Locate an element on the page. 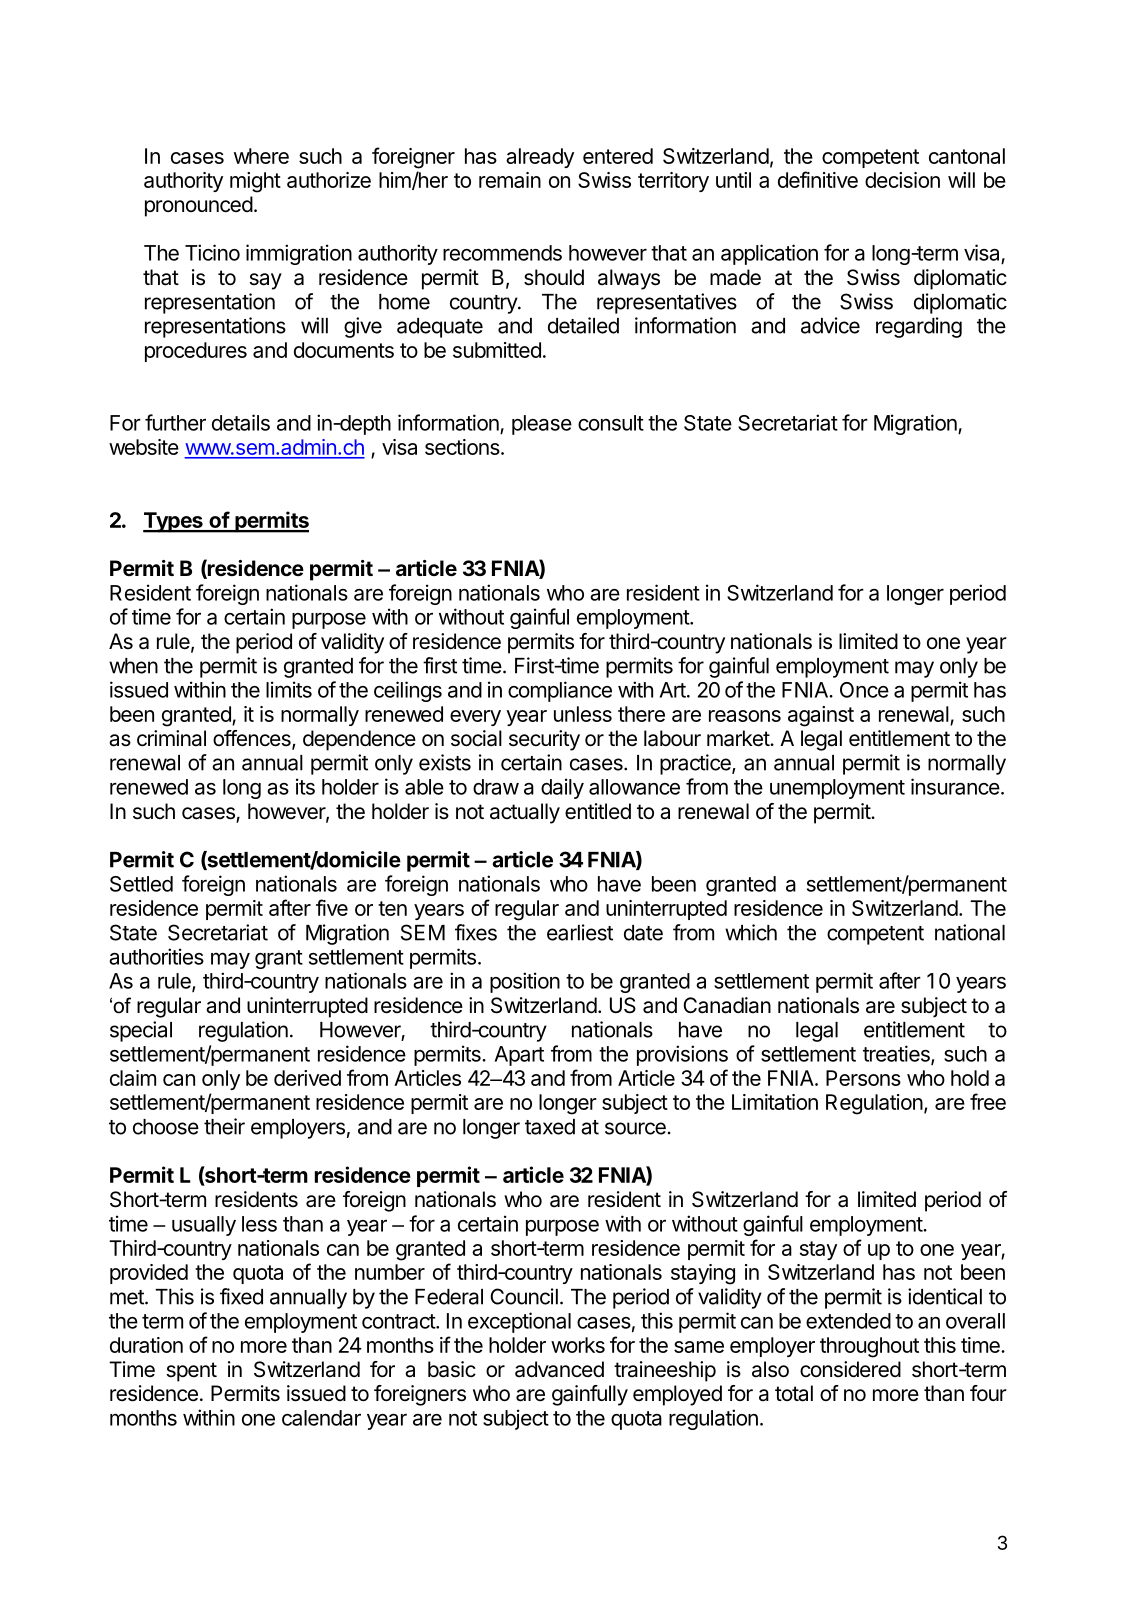 Image resolution: width=1142 pixels, height=1615 pixels. offences is located at coordinates (253, 739).
